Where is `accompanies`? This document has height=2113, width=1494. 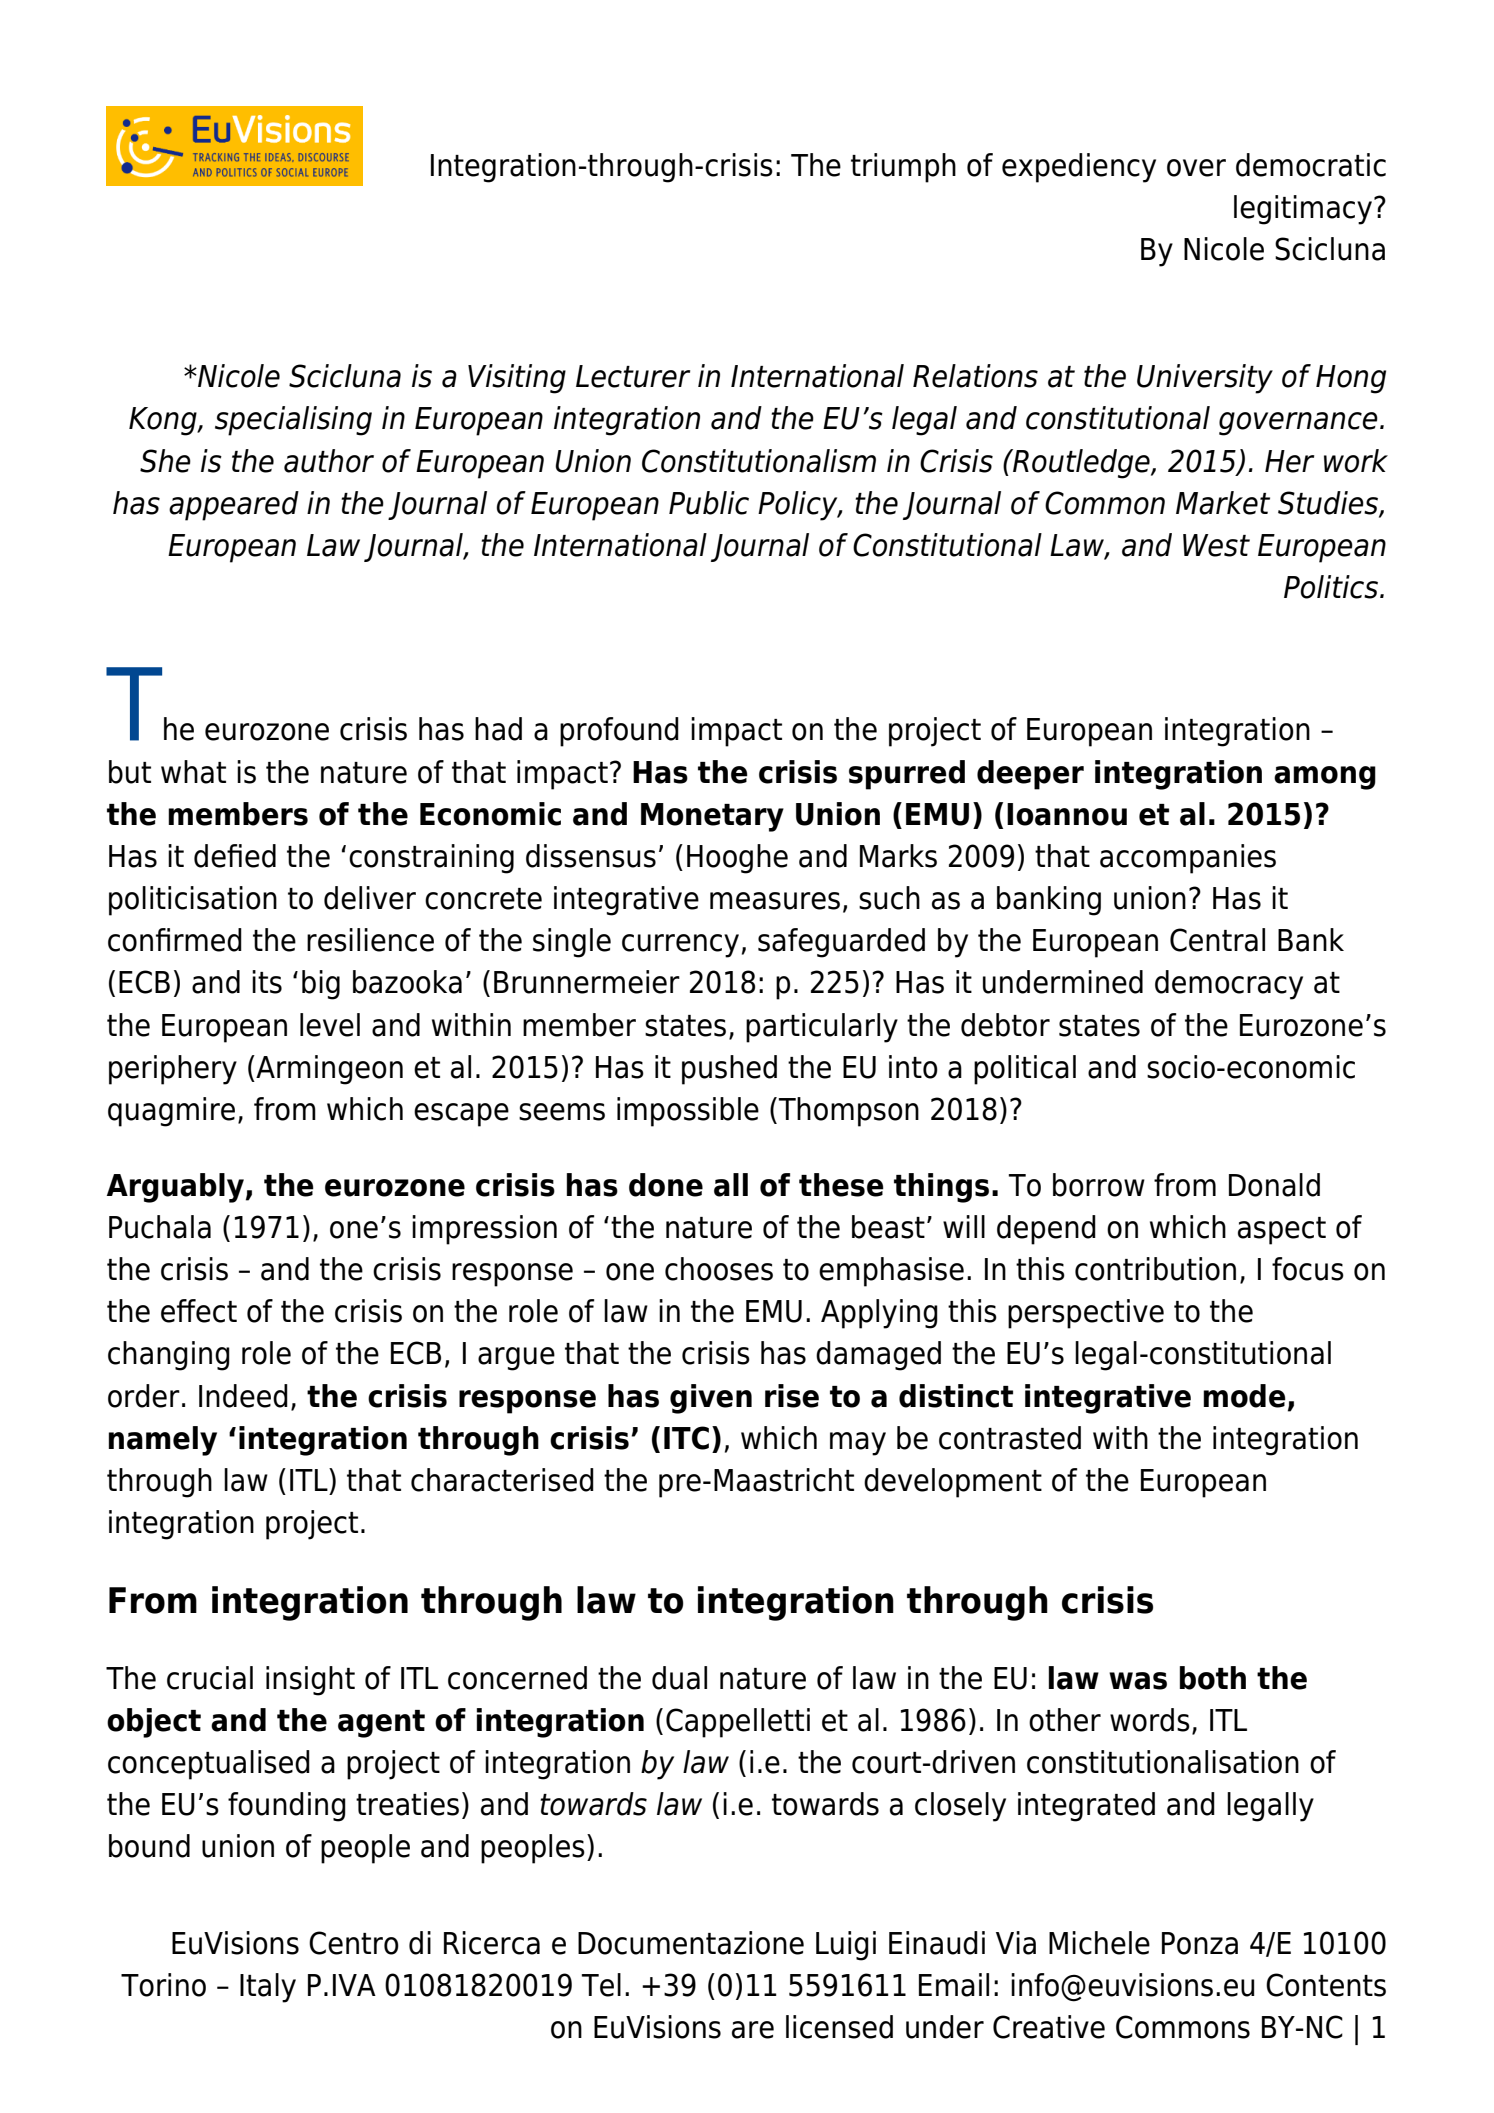 accompanies is located at coordinates (1188, 859).
